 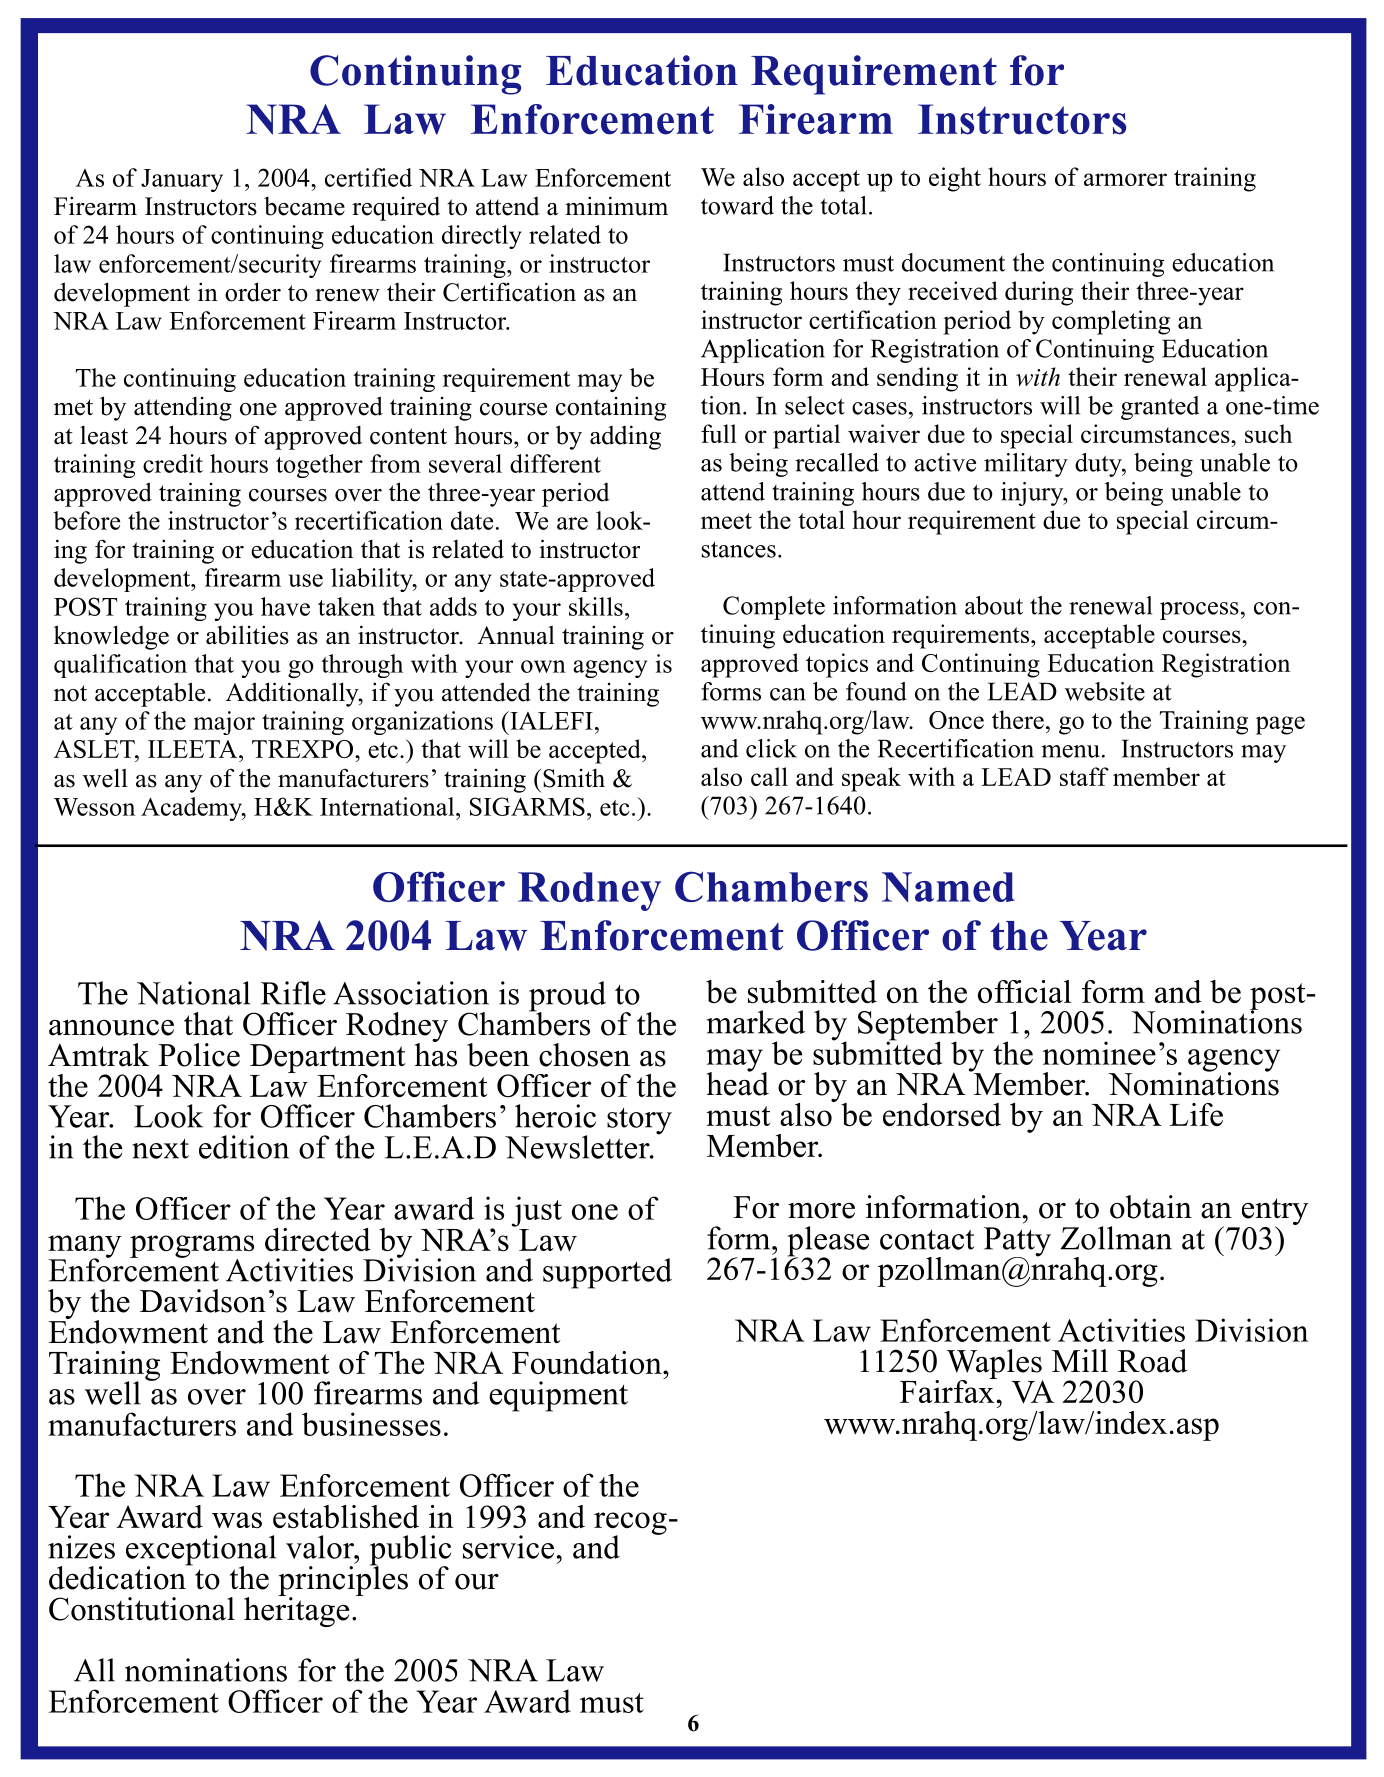 What do you see at coordinates (237, 1520) in the page?
I see `was` at bounding box center [237, 1520].
